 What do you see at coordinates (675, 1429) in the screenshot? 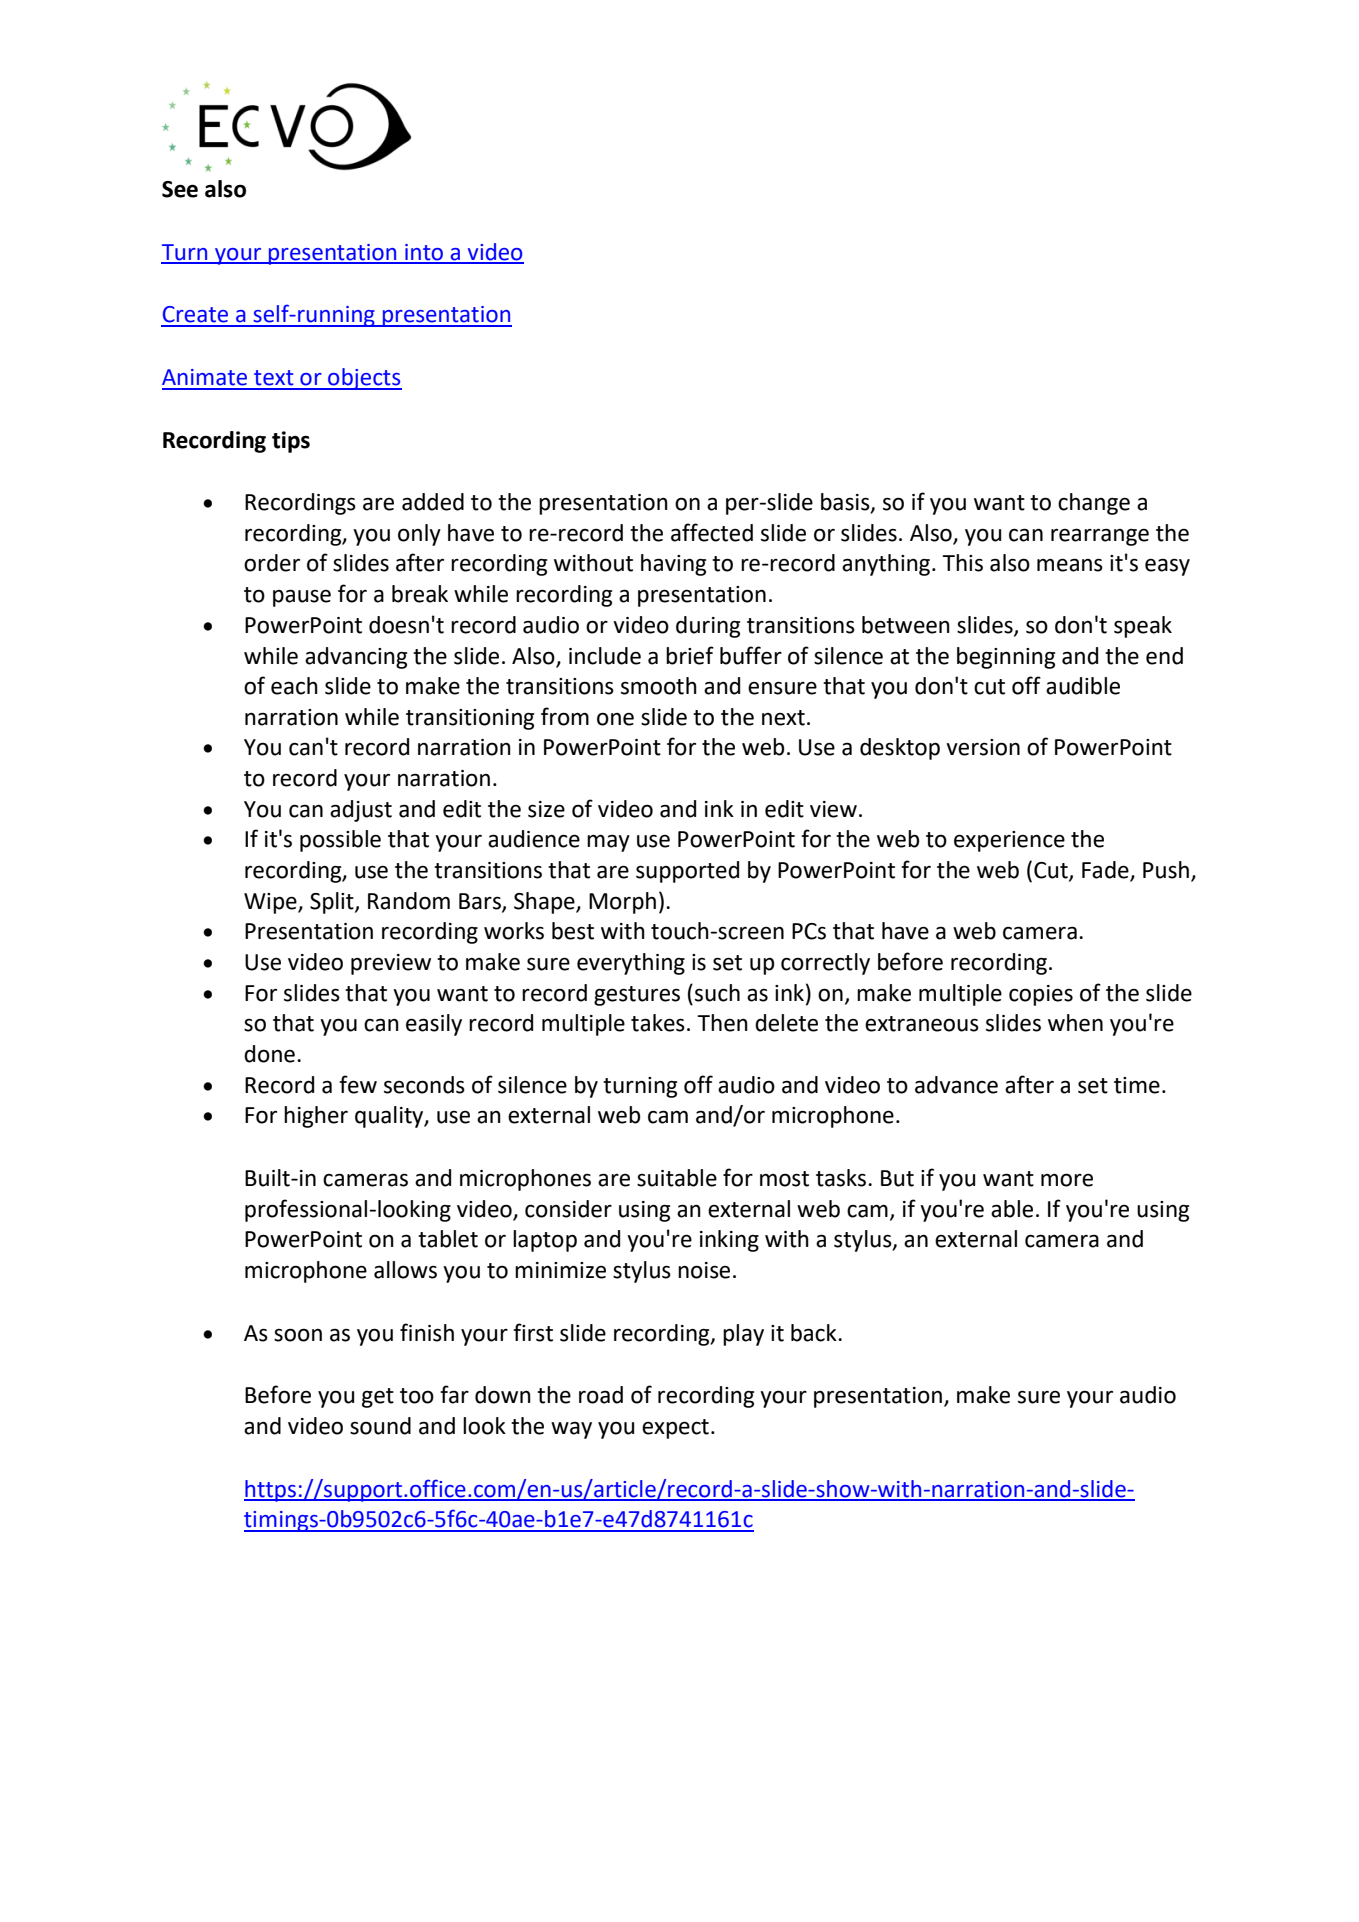
I see `expect` at bounding box center [675, 1429].
